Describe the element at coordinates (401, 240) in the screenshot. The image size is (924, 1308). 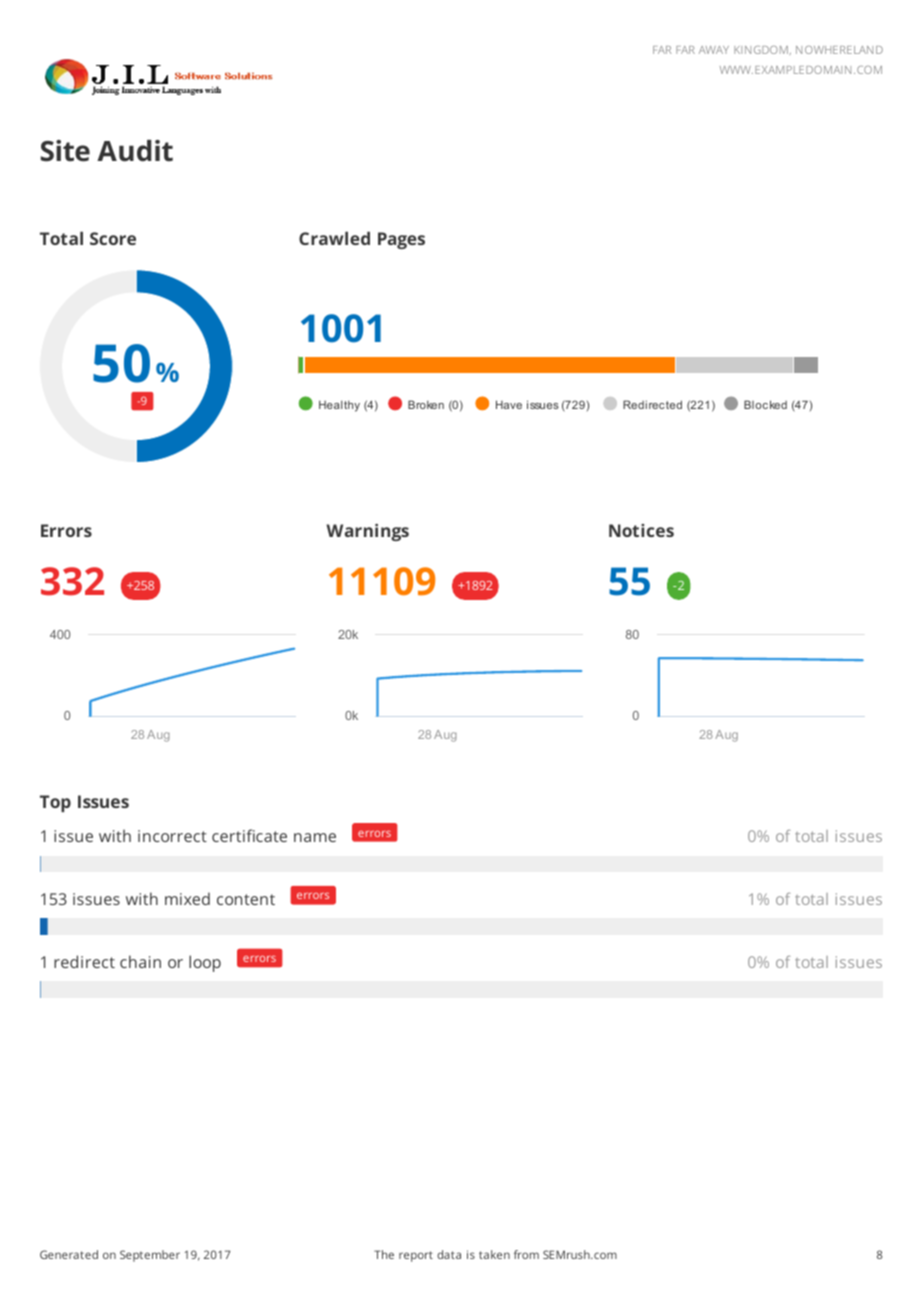
I see `Pages` at that location.
